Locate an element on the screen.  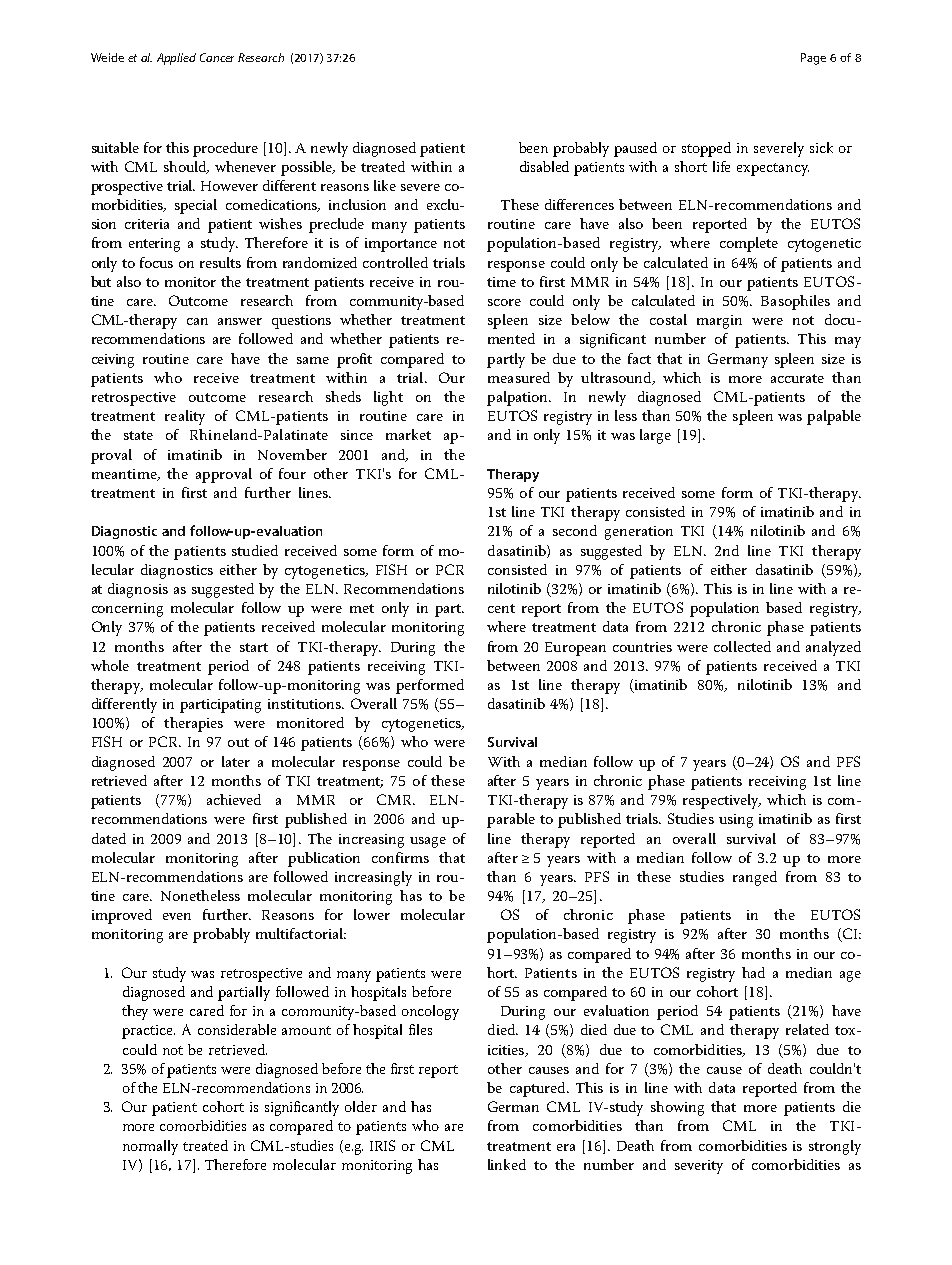
collected is located at coordinates (742, 646).
